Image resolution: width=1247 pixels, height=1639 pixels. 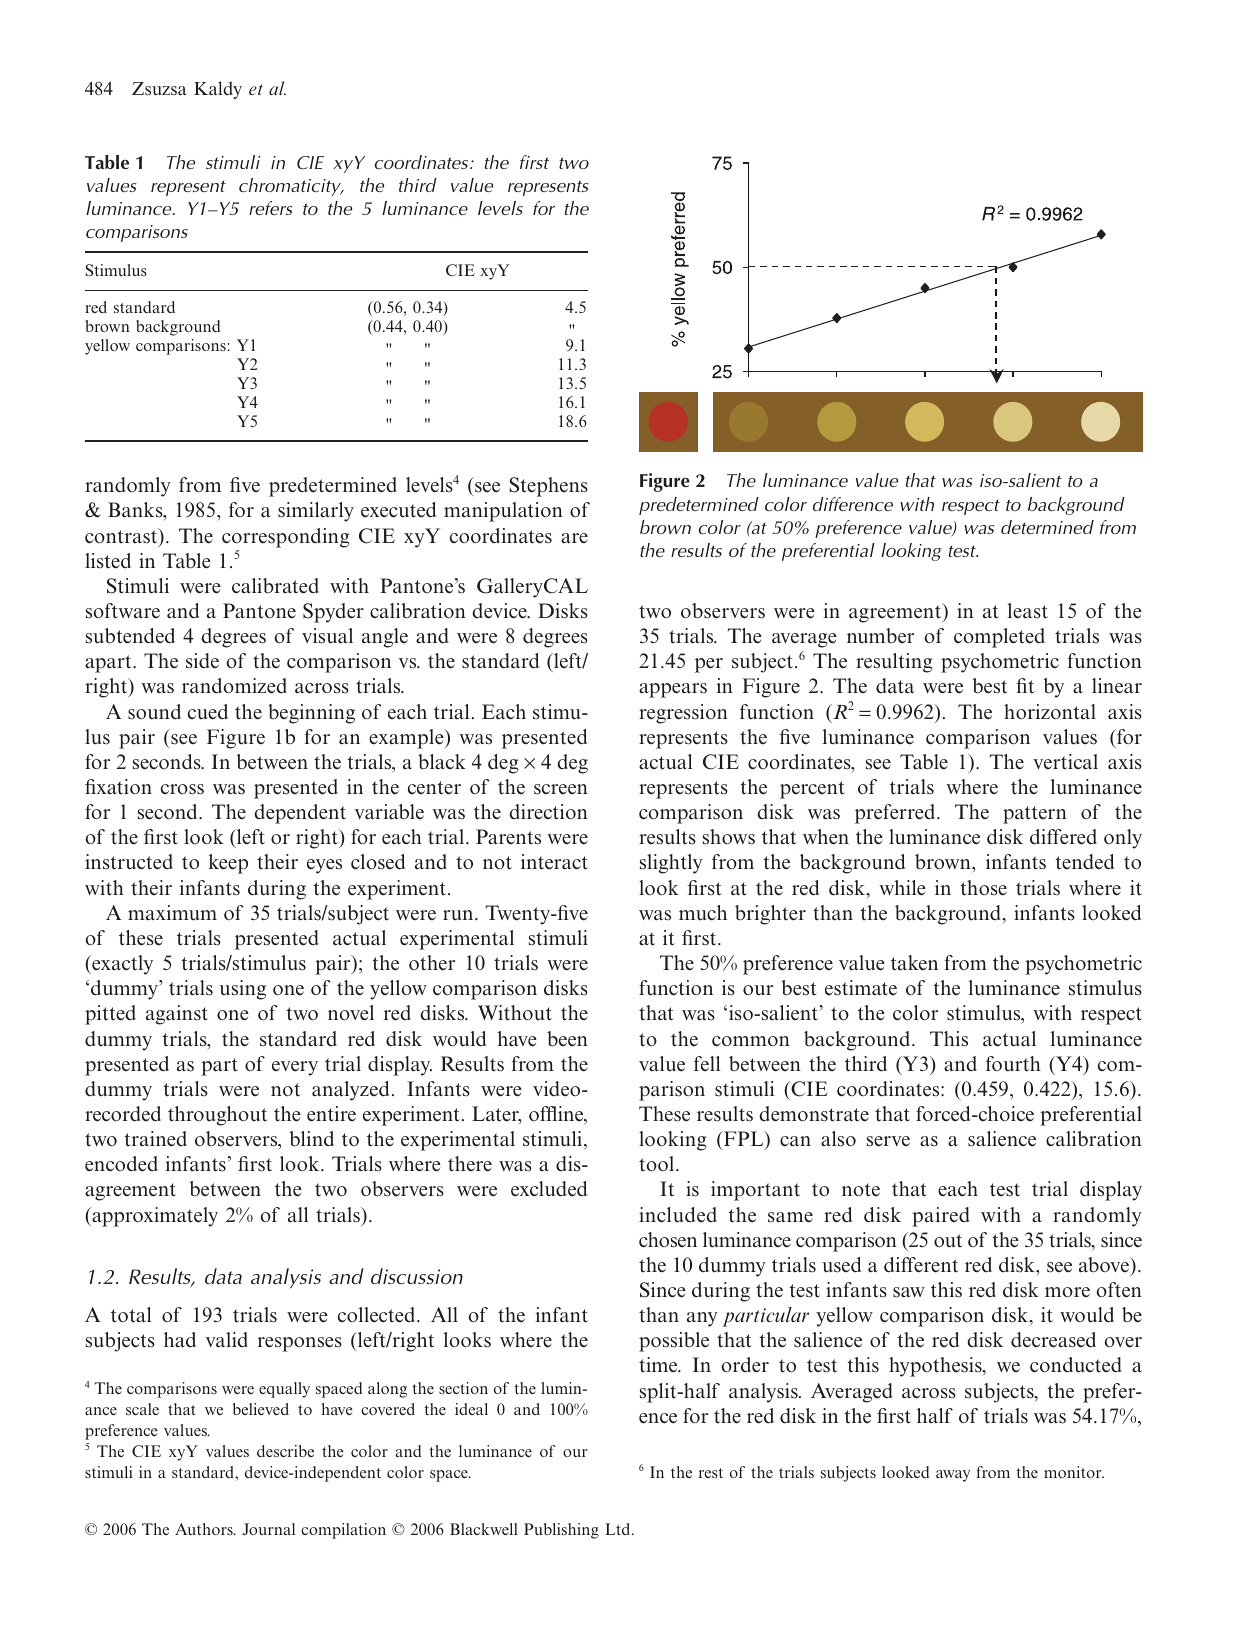 What do you see at coordinates (1028, 611) in the document?
I see `least` at bounding box center [1028, 611].
